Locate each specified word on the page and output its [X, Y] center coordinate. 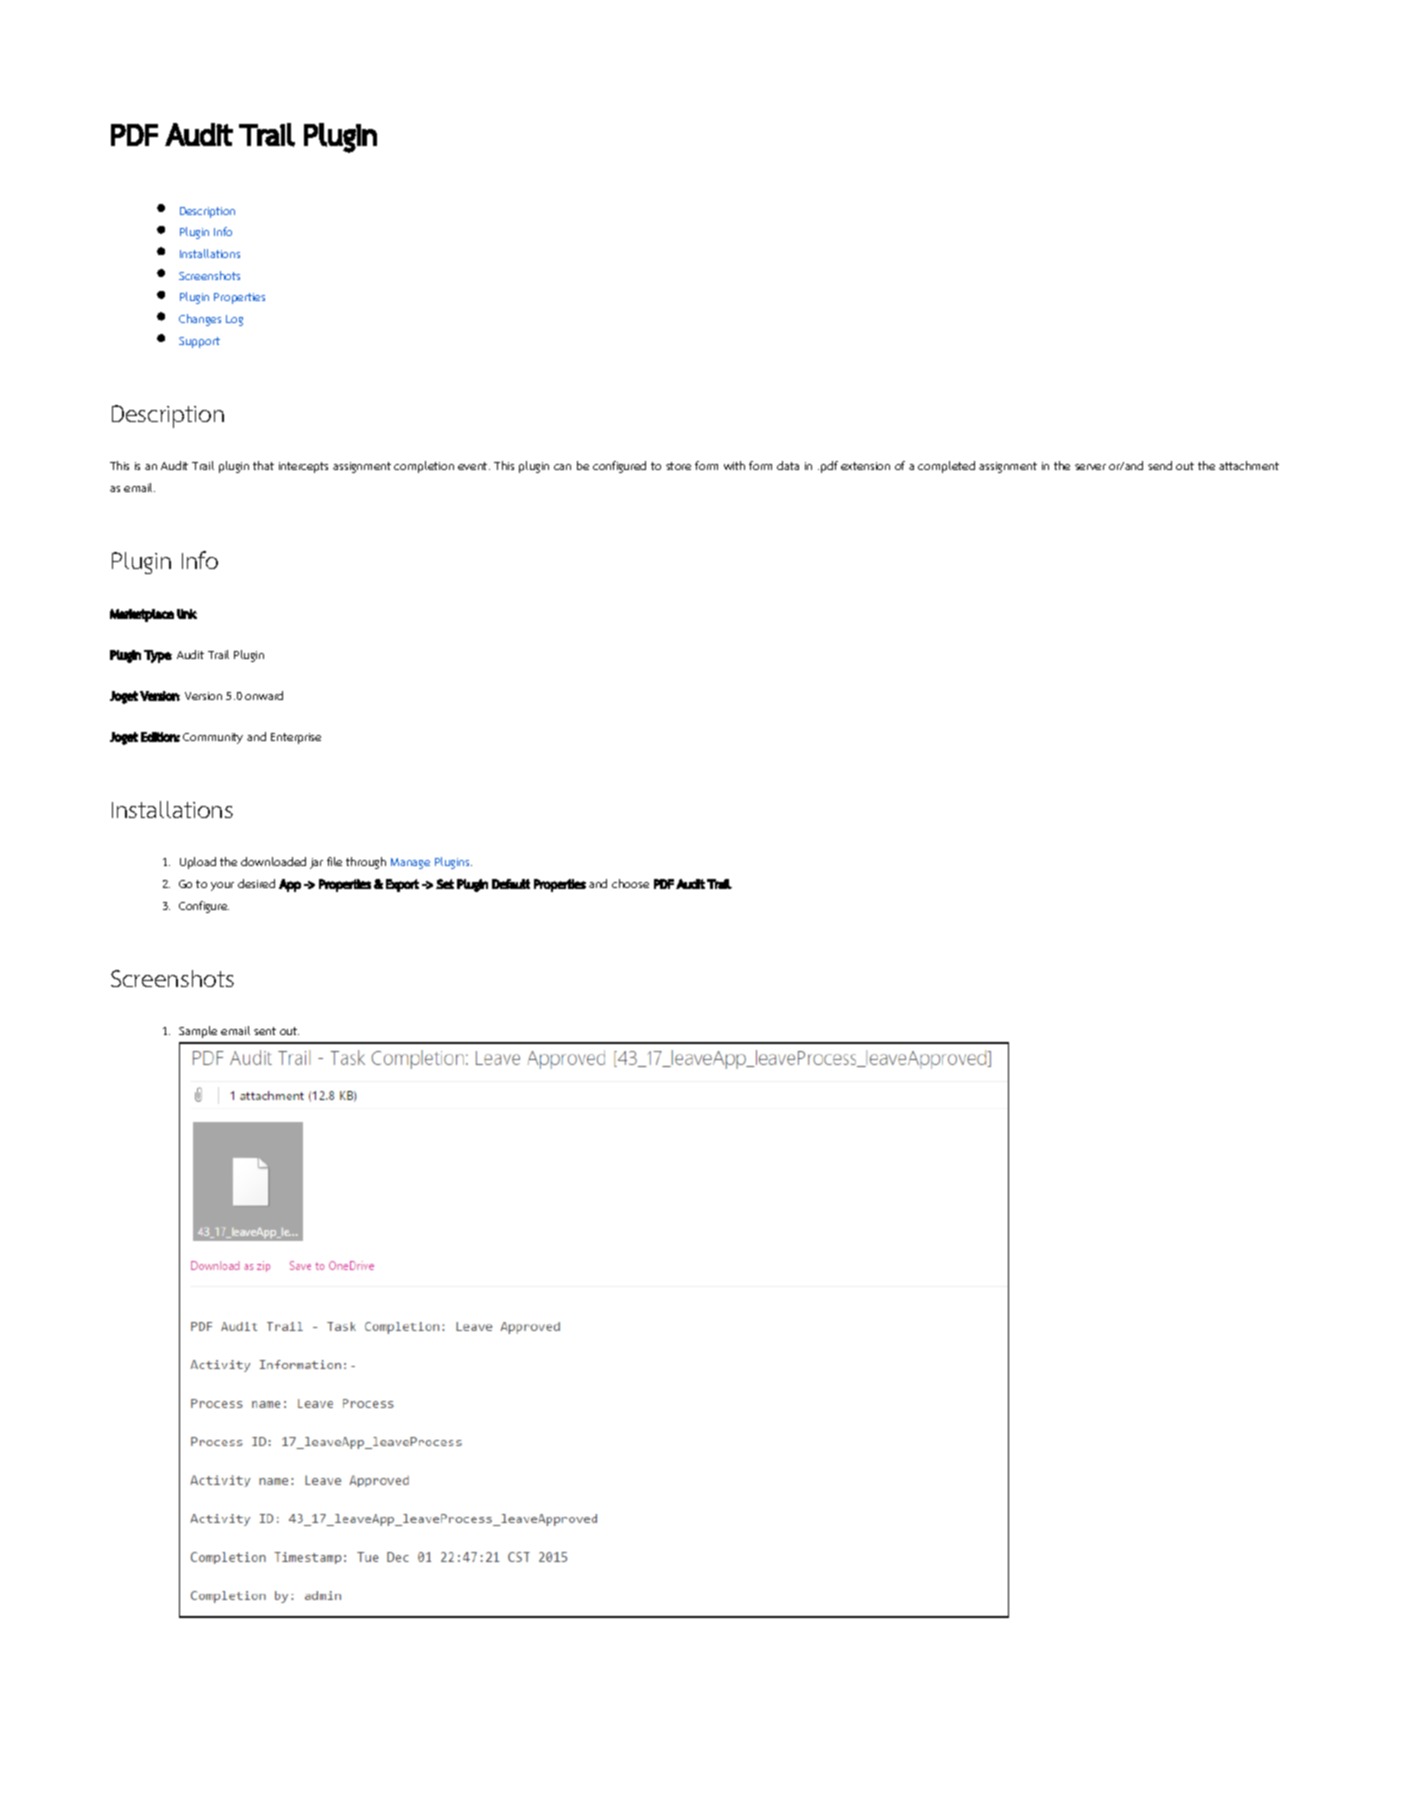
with [734, 465]
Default [511, 884]
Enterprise [296, 738]
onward [264, 695]
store [678, 466]
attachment [1249, 465]
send [1160, 465]
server [1090, 467]
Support [199, 342]
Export [402, 885]
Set [445, 884]
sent [265, 1031]
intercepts [303, 467]
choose [630, 883]
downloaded [273, 861]
